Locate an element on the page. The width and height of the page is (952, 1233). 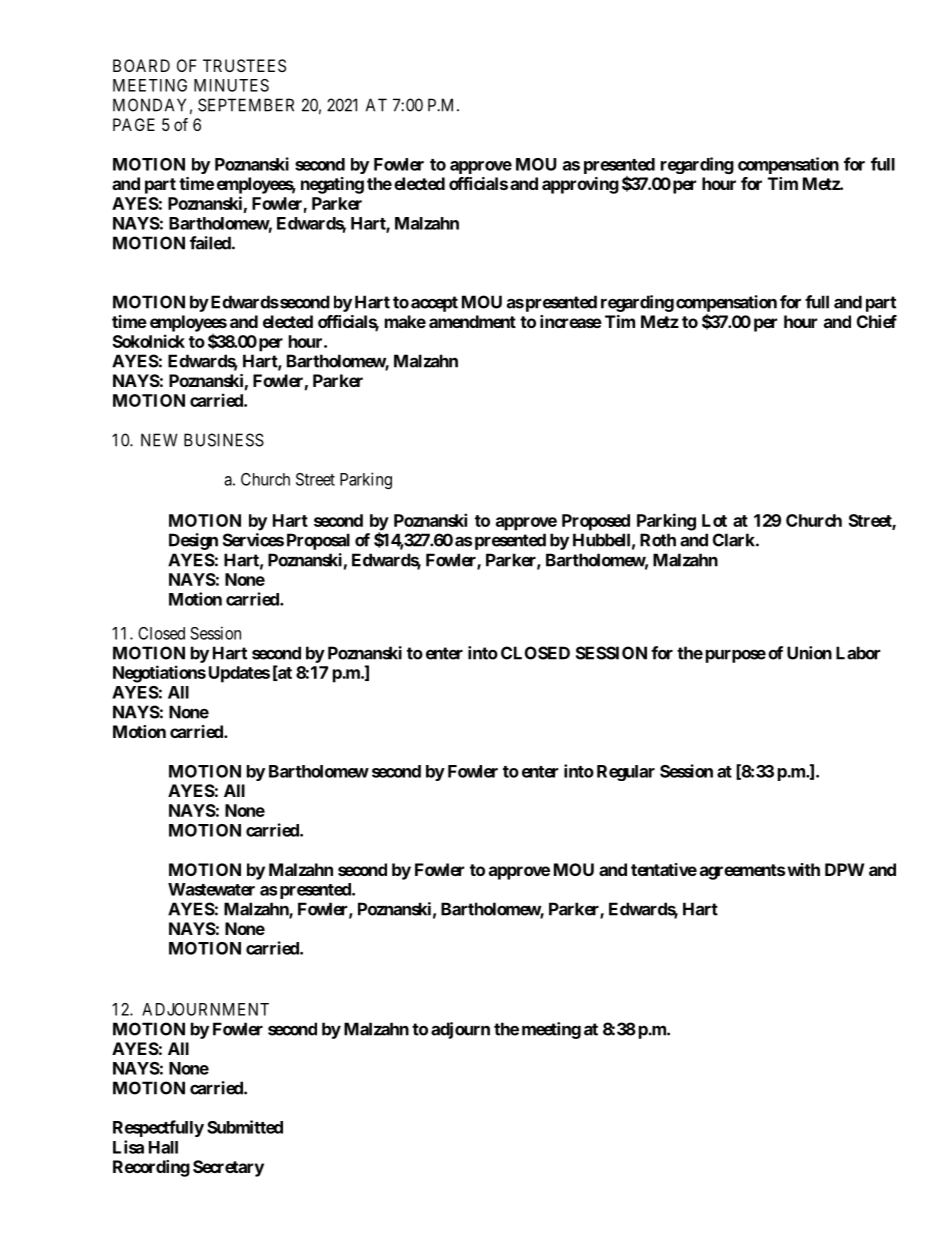
Regular is located at coordinates (626, 773).
